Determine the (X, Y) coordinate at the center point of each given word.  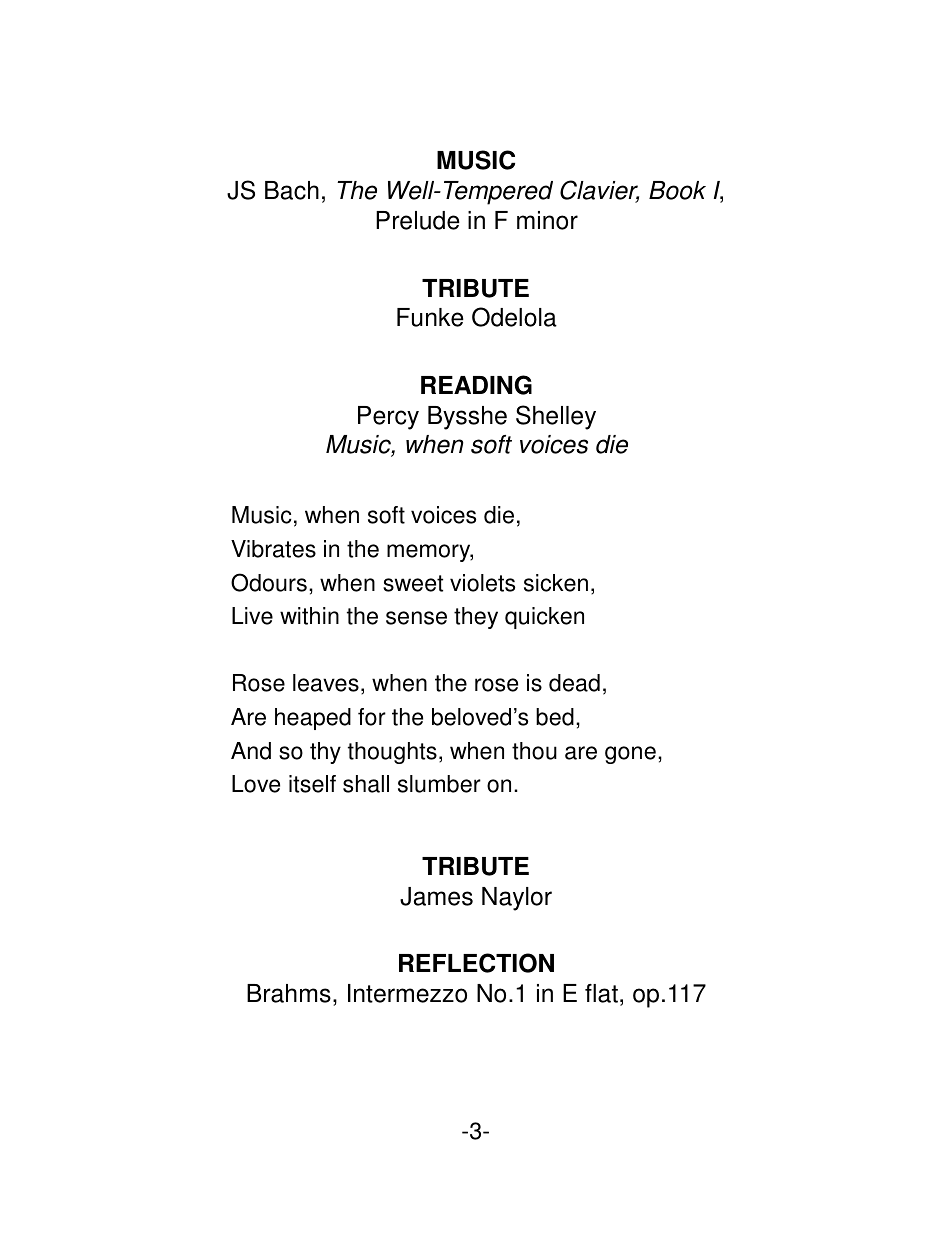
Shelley (556, 417)
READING (476, 385)
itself (312, 784)
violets (482, 583)
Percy (388, 418)
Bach (292, 190)
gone (630, 755)
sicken (556, 583)
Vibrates (273, 549)
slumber (439, 784)
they (476, 618)
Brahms (289, 993)
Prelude (418, 220)
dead (574, 683)
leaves (326, 683)
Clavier (599, 191)
